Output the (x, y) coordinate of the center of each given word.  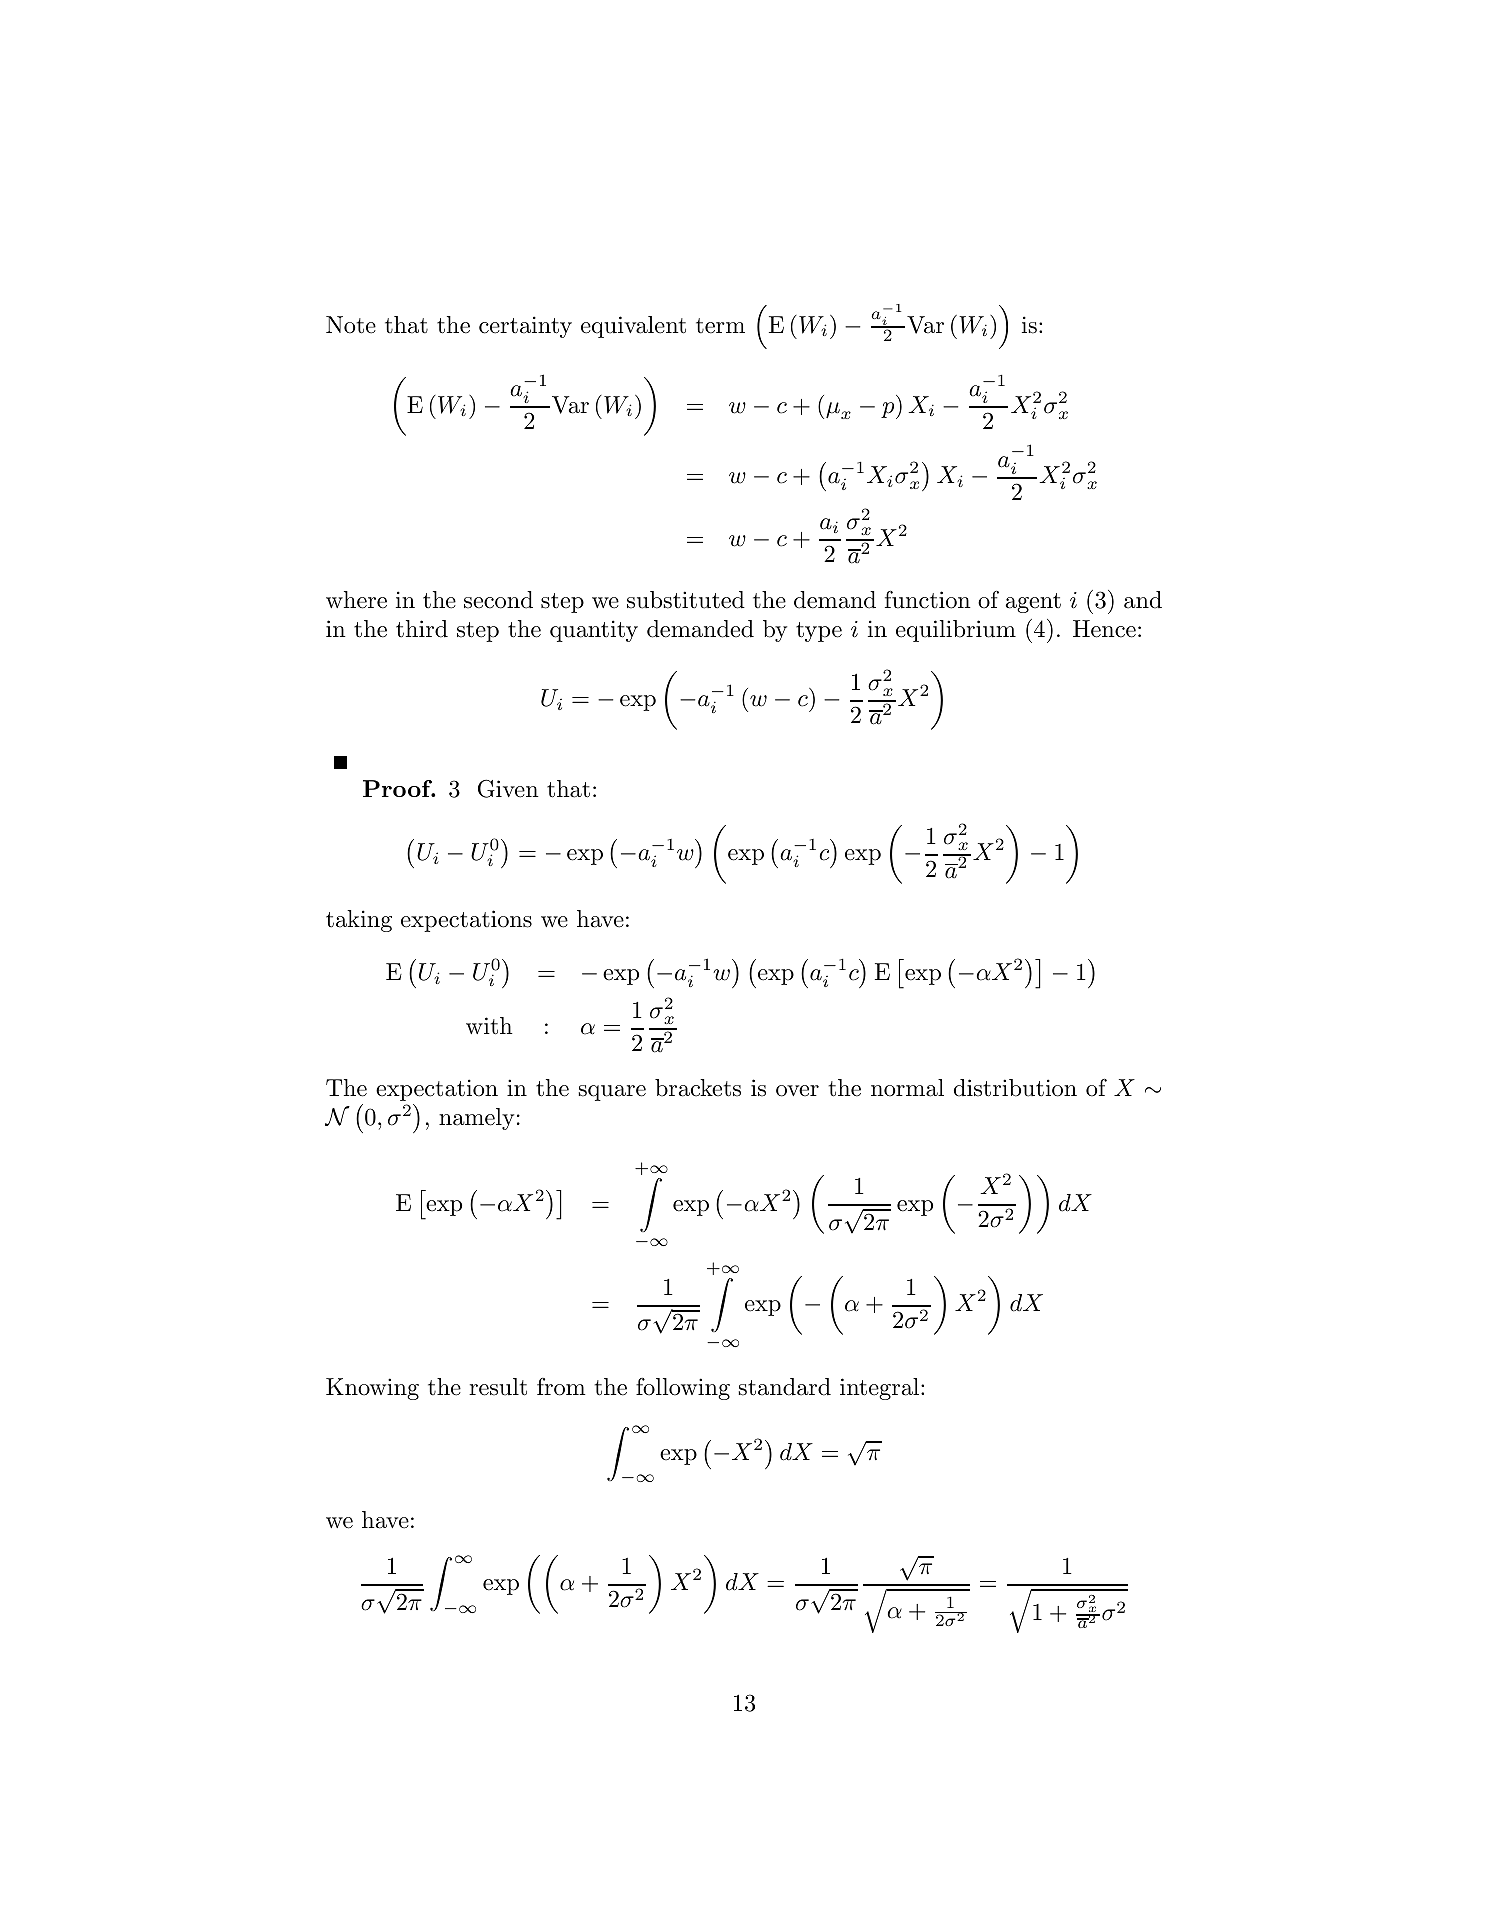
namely (476, 1119)
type (819, 632)
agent (1033, 603)
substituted (686, 600)
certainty (525, 327)
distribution (1015, 1088)
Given (508, 788)
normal (907, 1088)
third (422, 629)
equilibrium (956, 631)
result (498, 1387)
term (720, 326)
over (797, 1091)
